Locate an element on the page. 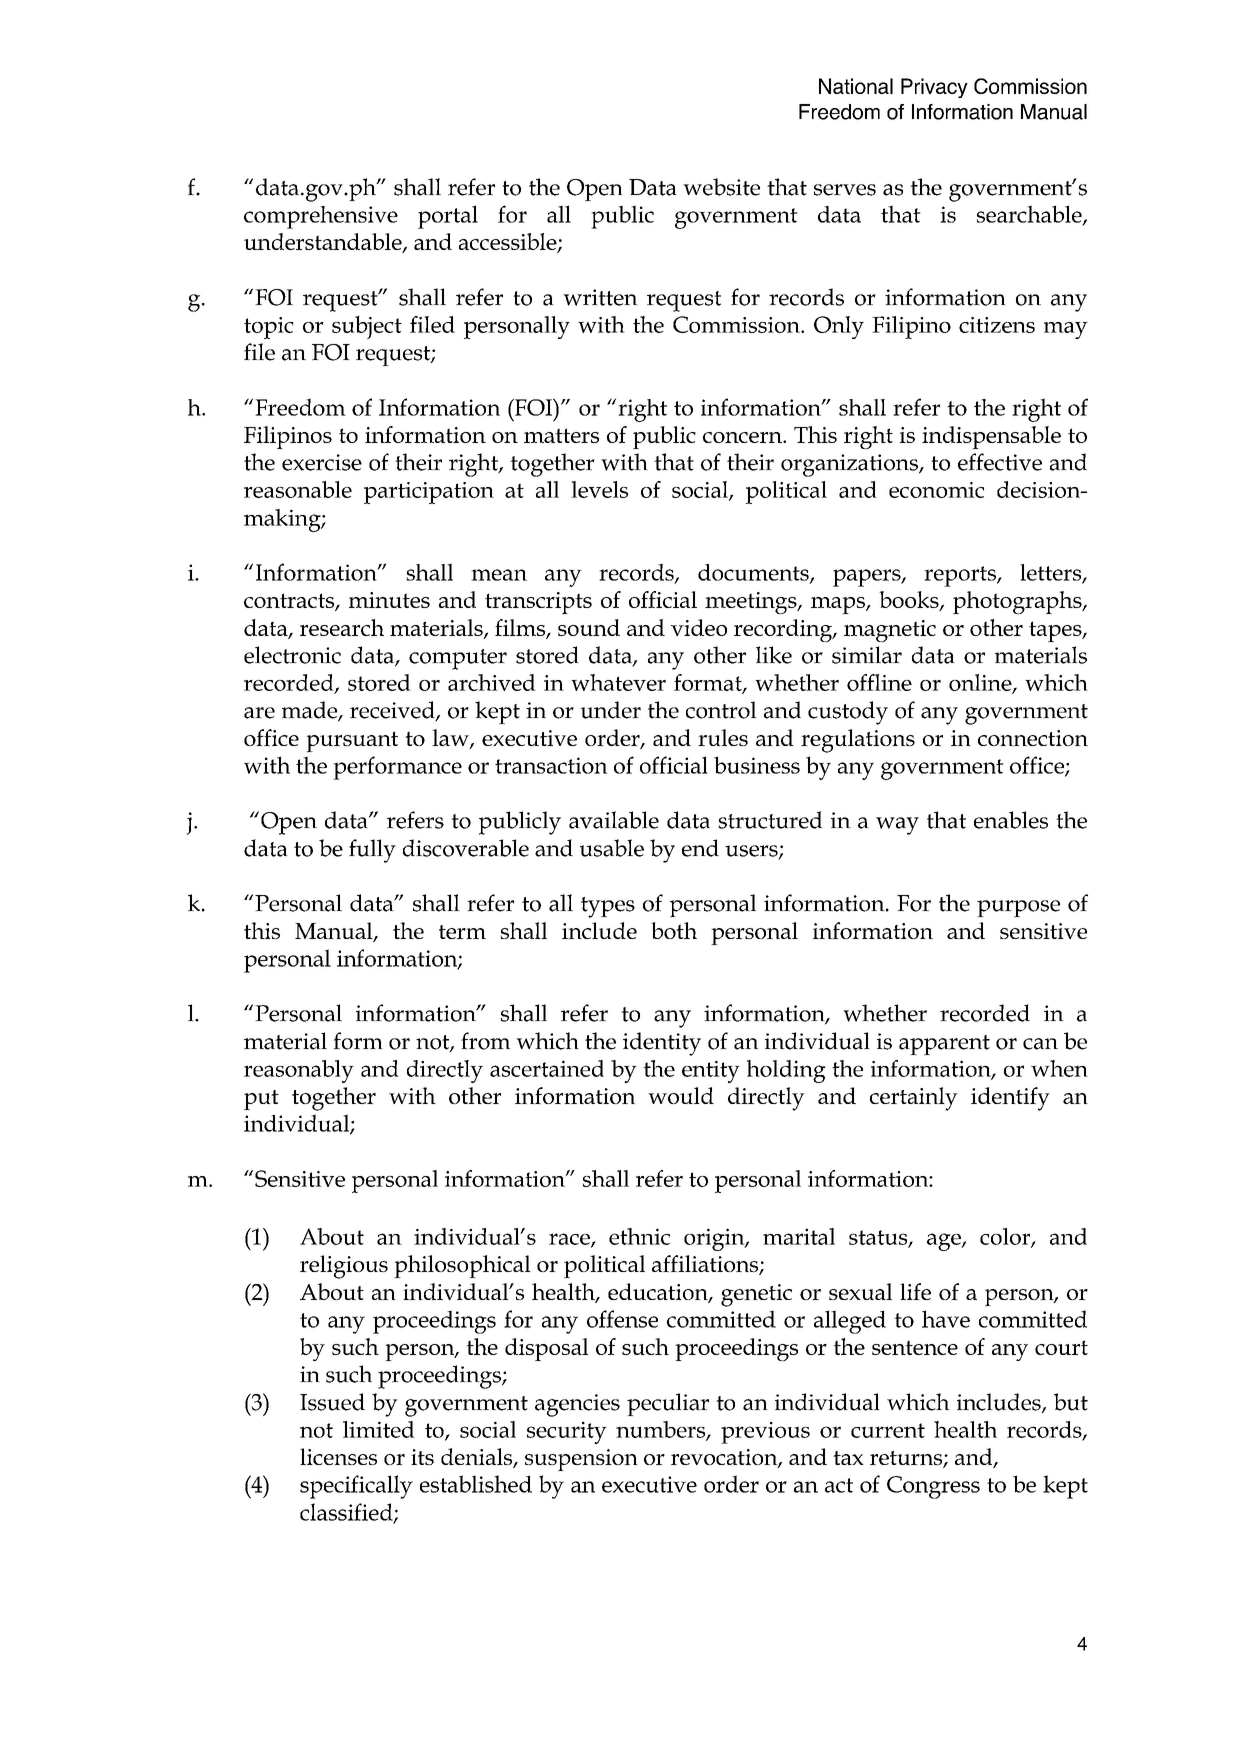 This image has width=1237, height=1749. exercise is located at coordinates (322, 462).
